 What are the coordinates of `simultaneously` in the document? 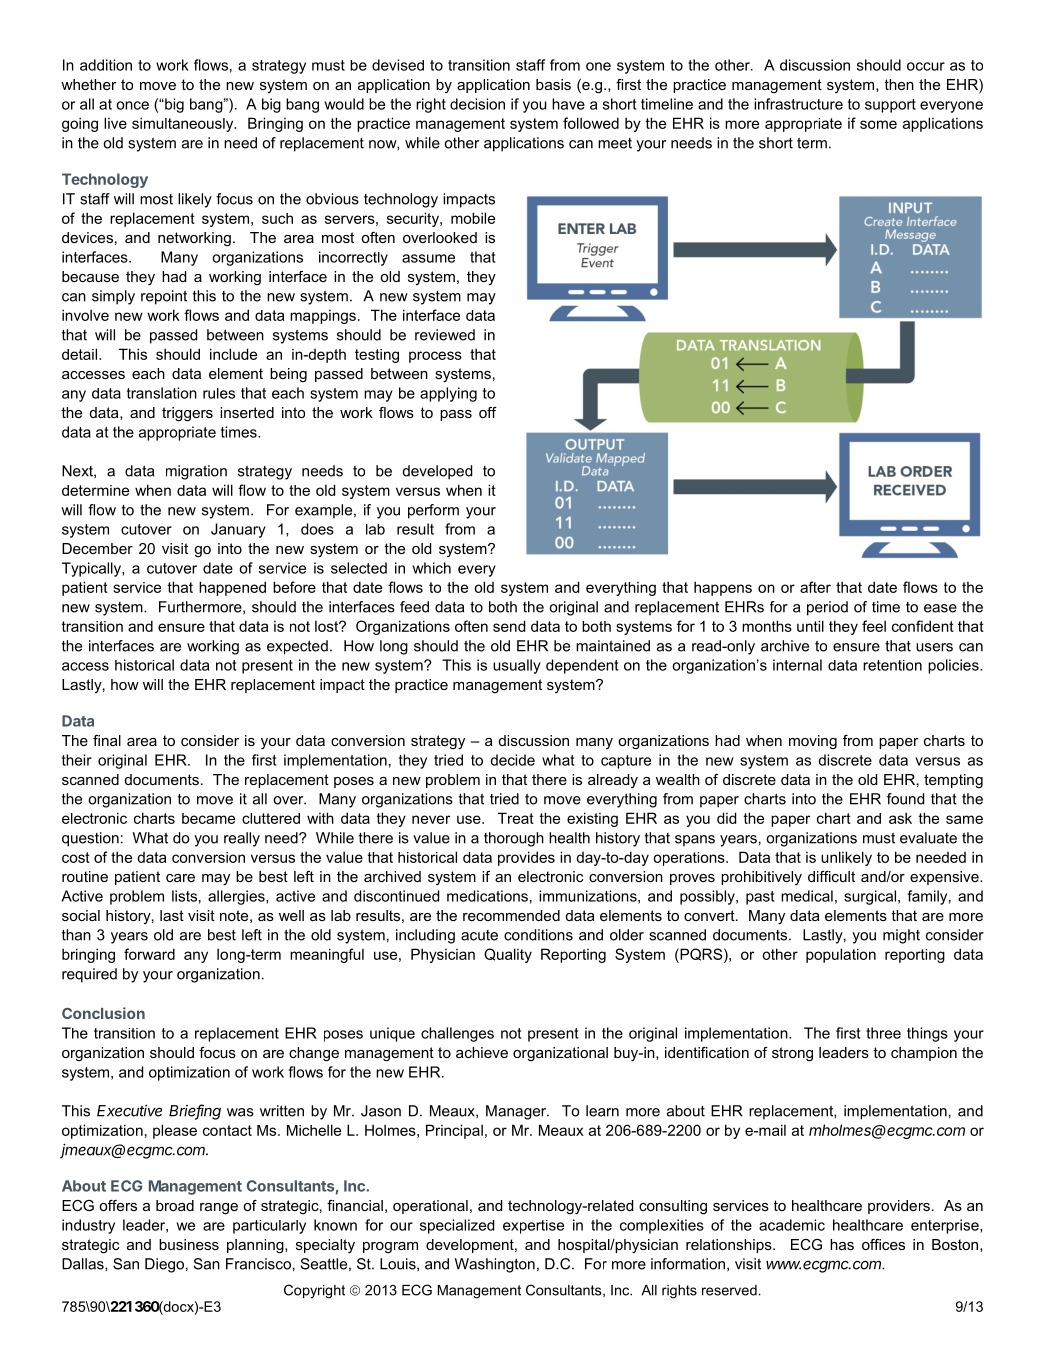 It's located at (184, 124).
